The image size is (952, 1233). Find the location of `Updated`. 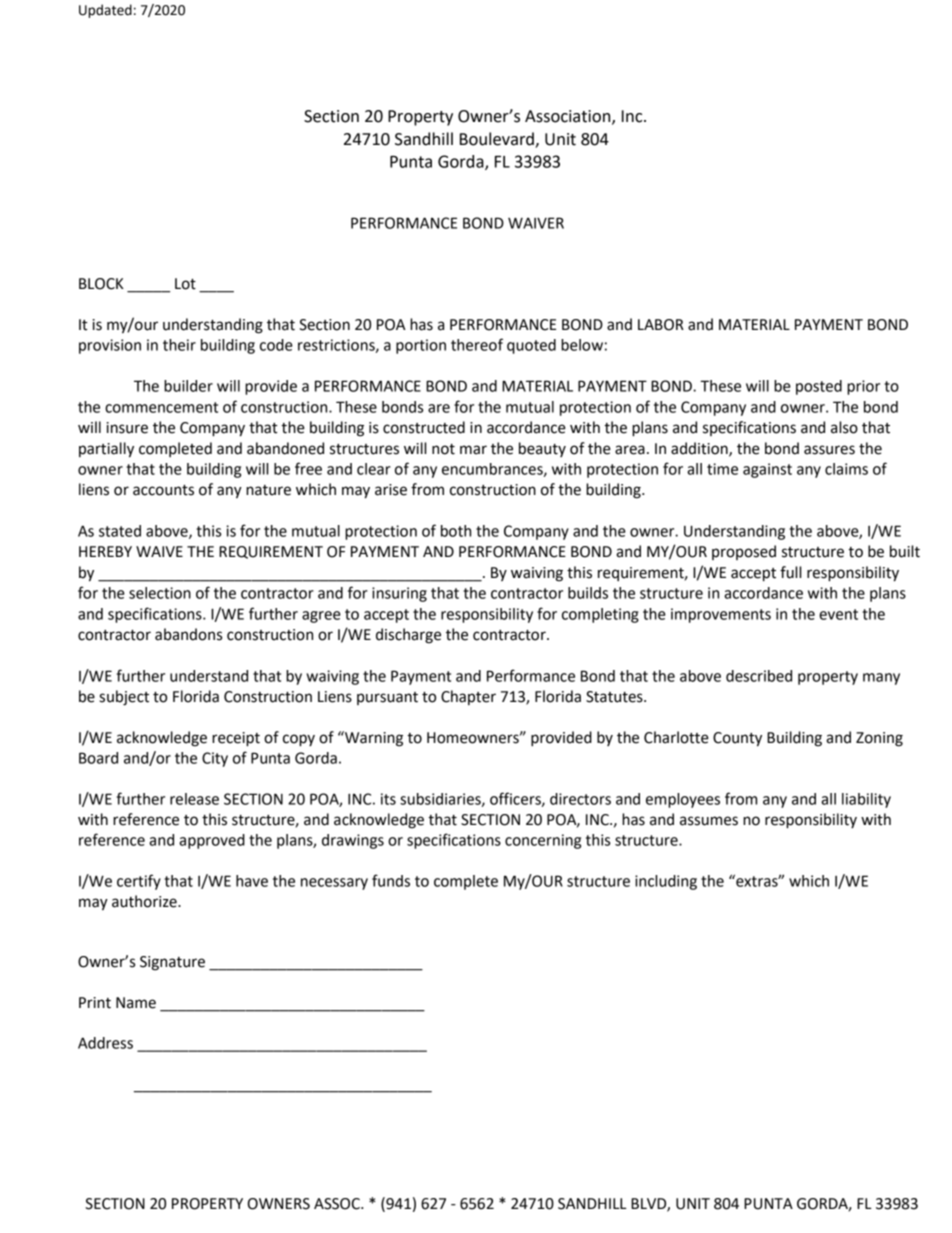

Updated is located at coordinates (105, 11).
